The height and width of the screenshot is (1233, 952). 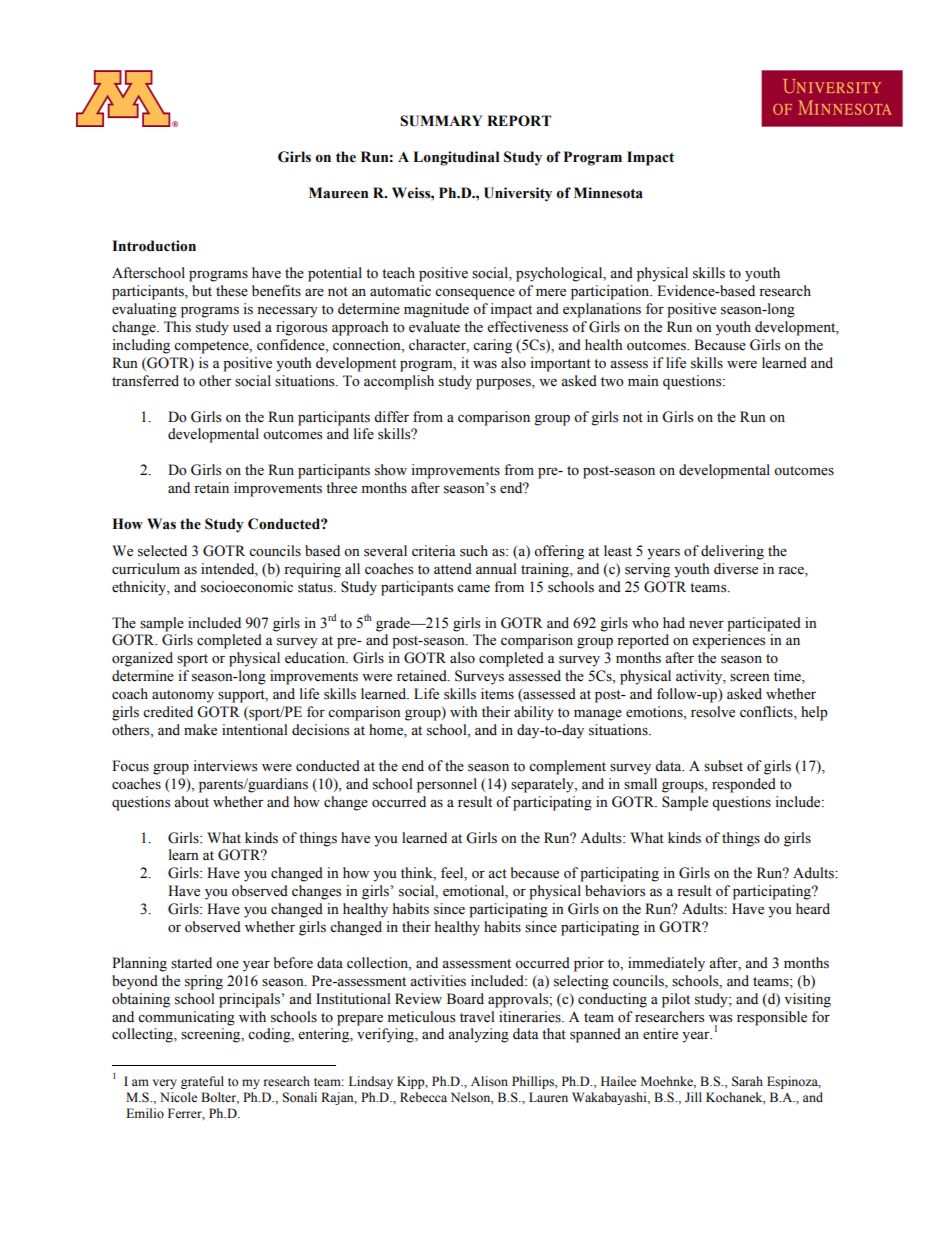 I want to click on SUMMARY, so click(x=441, y=121).
